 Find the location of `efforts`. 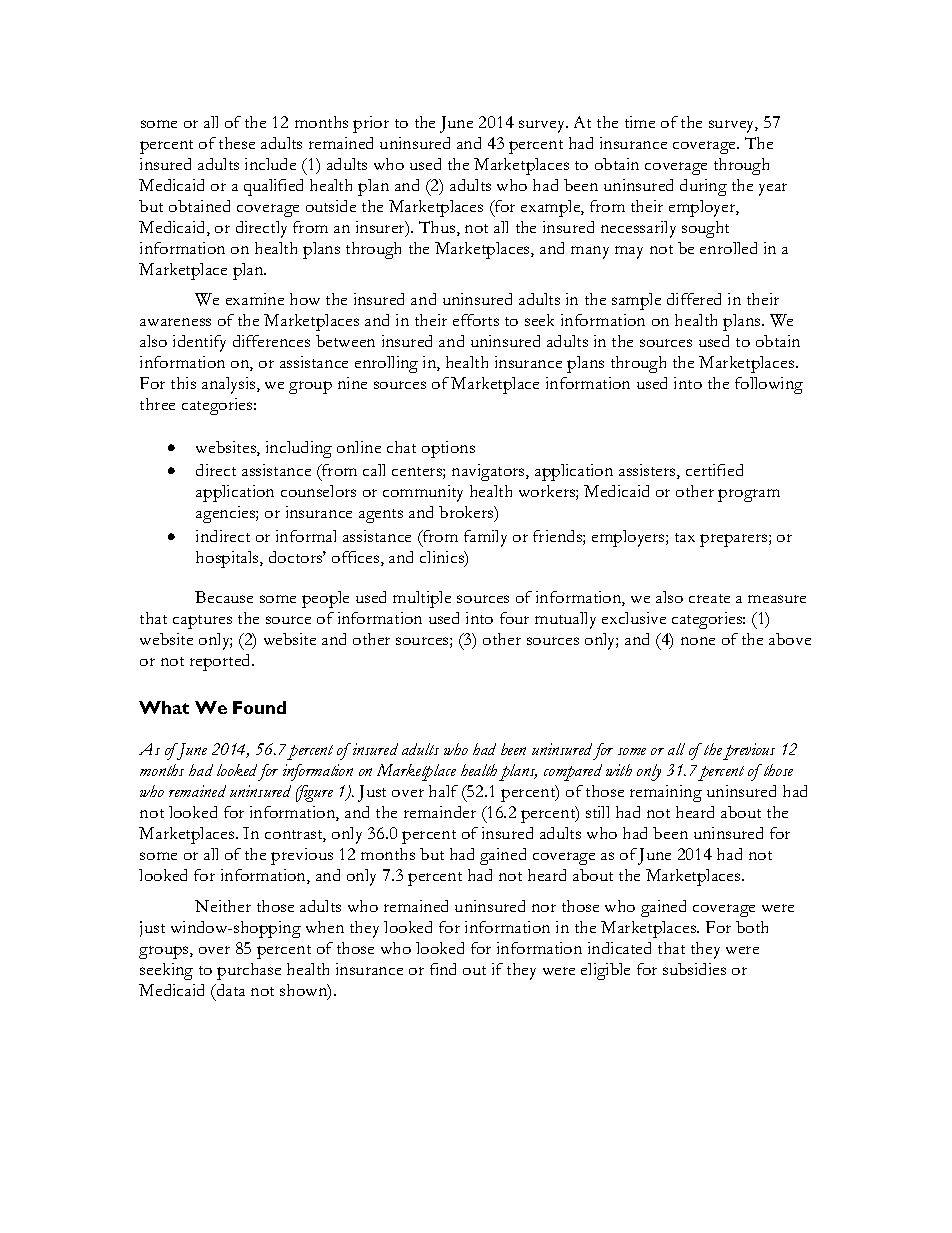

efforts is located at coordinates (476, 320).
